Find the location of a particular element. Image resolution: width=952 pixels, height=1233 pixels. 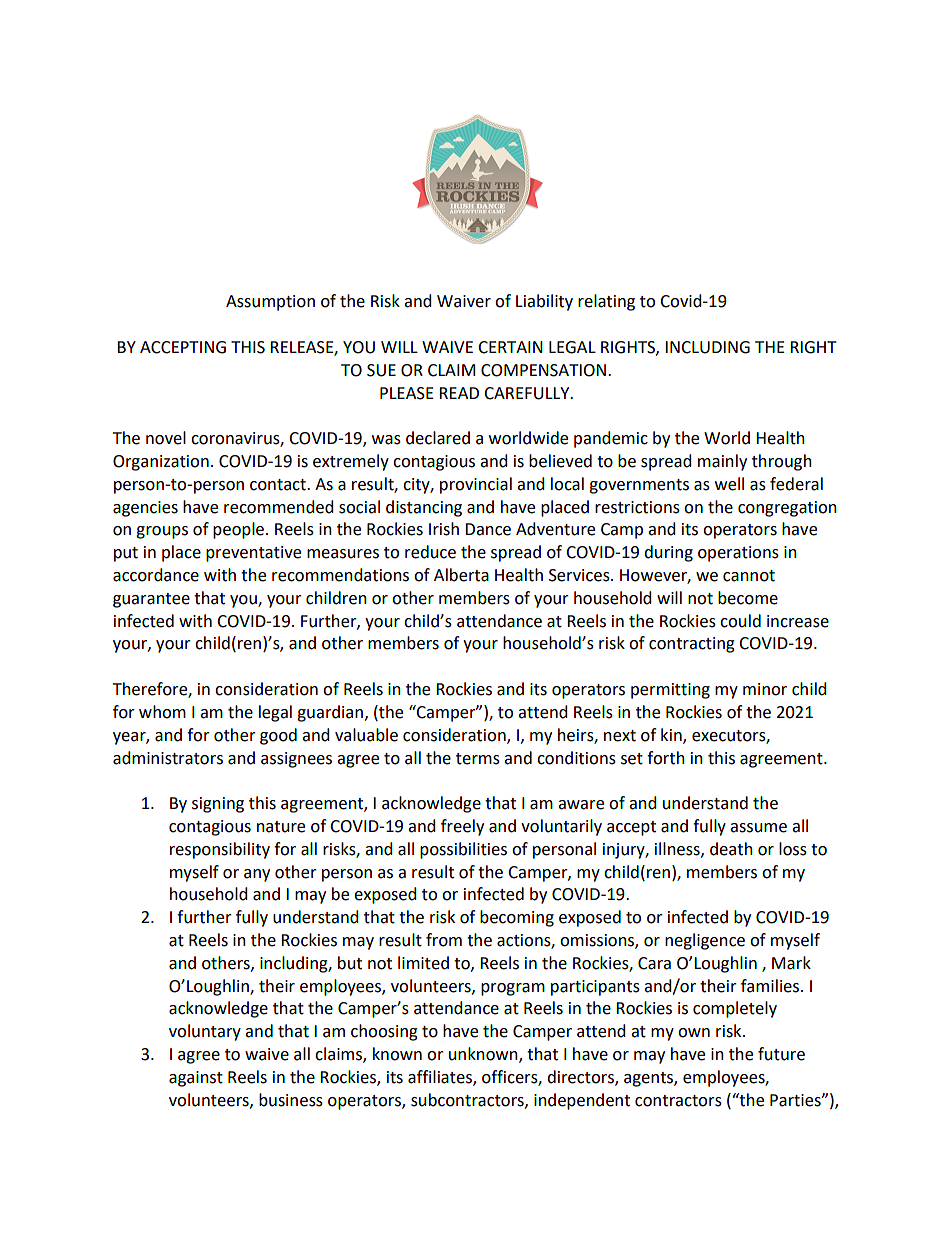

could is located at coordinates (740, 621).
